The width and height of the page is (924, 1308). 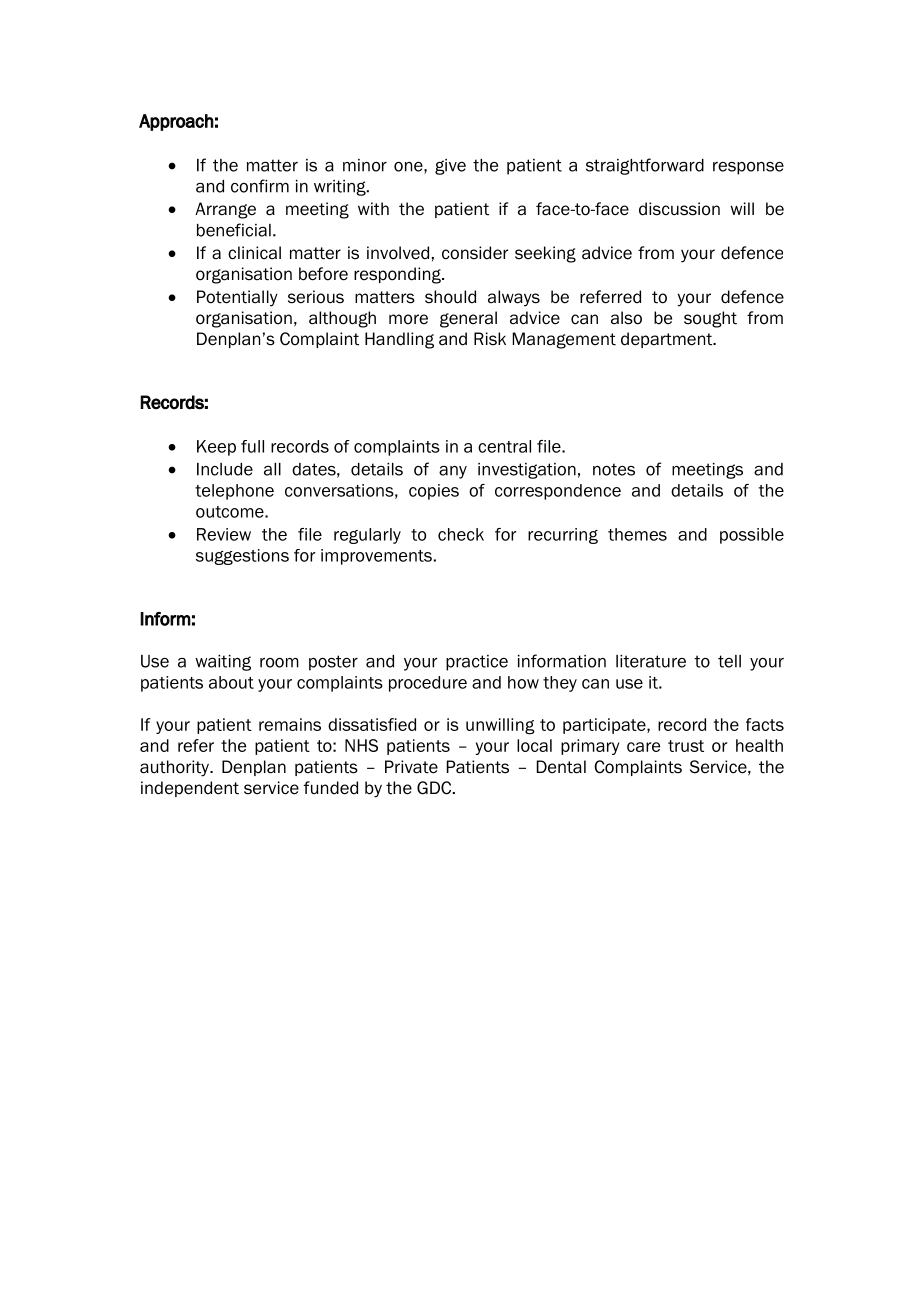 What do you see at coordinates (645, 166) in the page?
I see `straightforward` at bounding box center [645, 166].
